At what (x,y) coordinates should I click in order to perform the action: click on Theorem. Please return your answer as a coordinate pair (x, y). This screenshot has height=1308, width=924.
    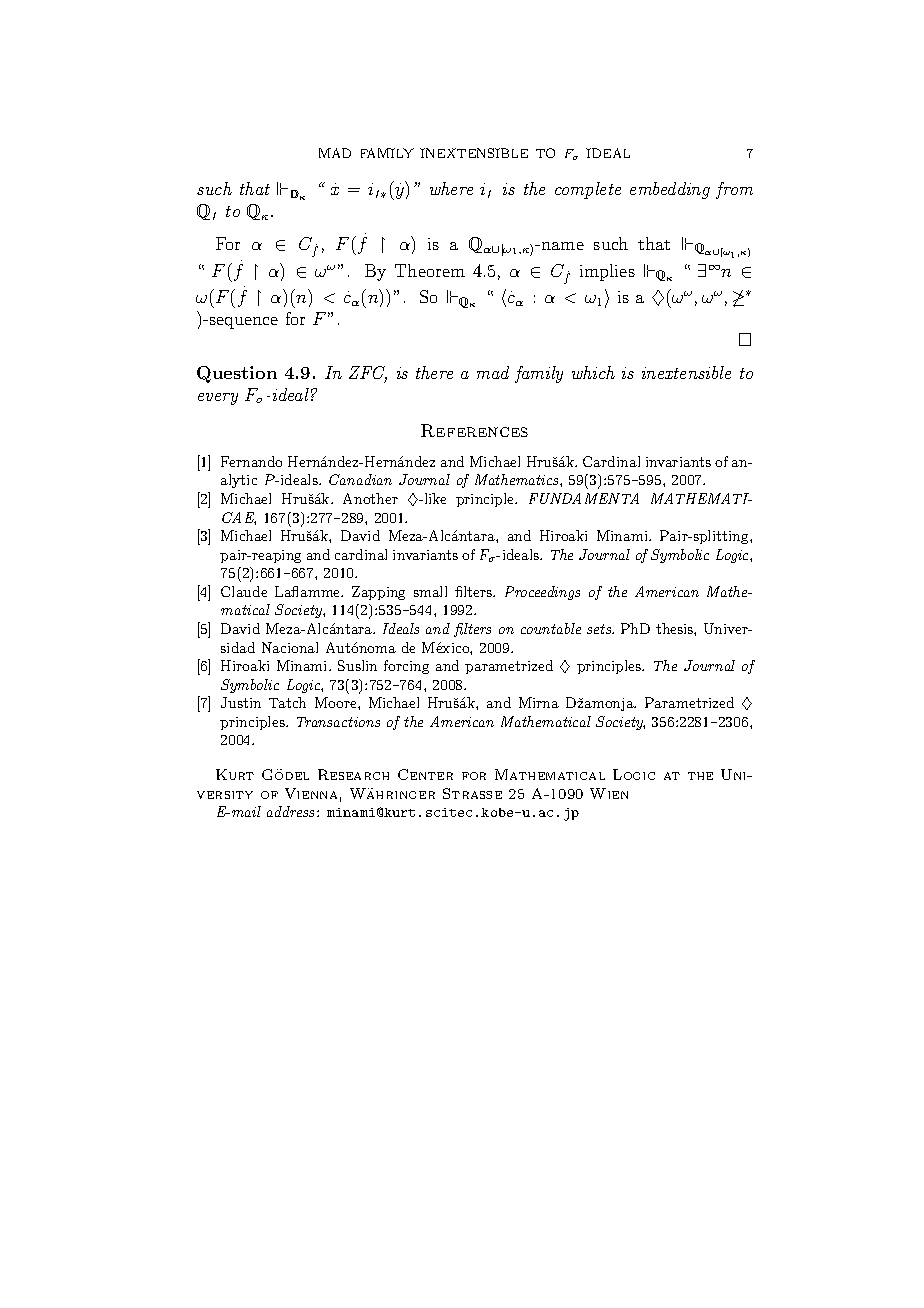
    Looking at the image, I should click on (430, 270).
